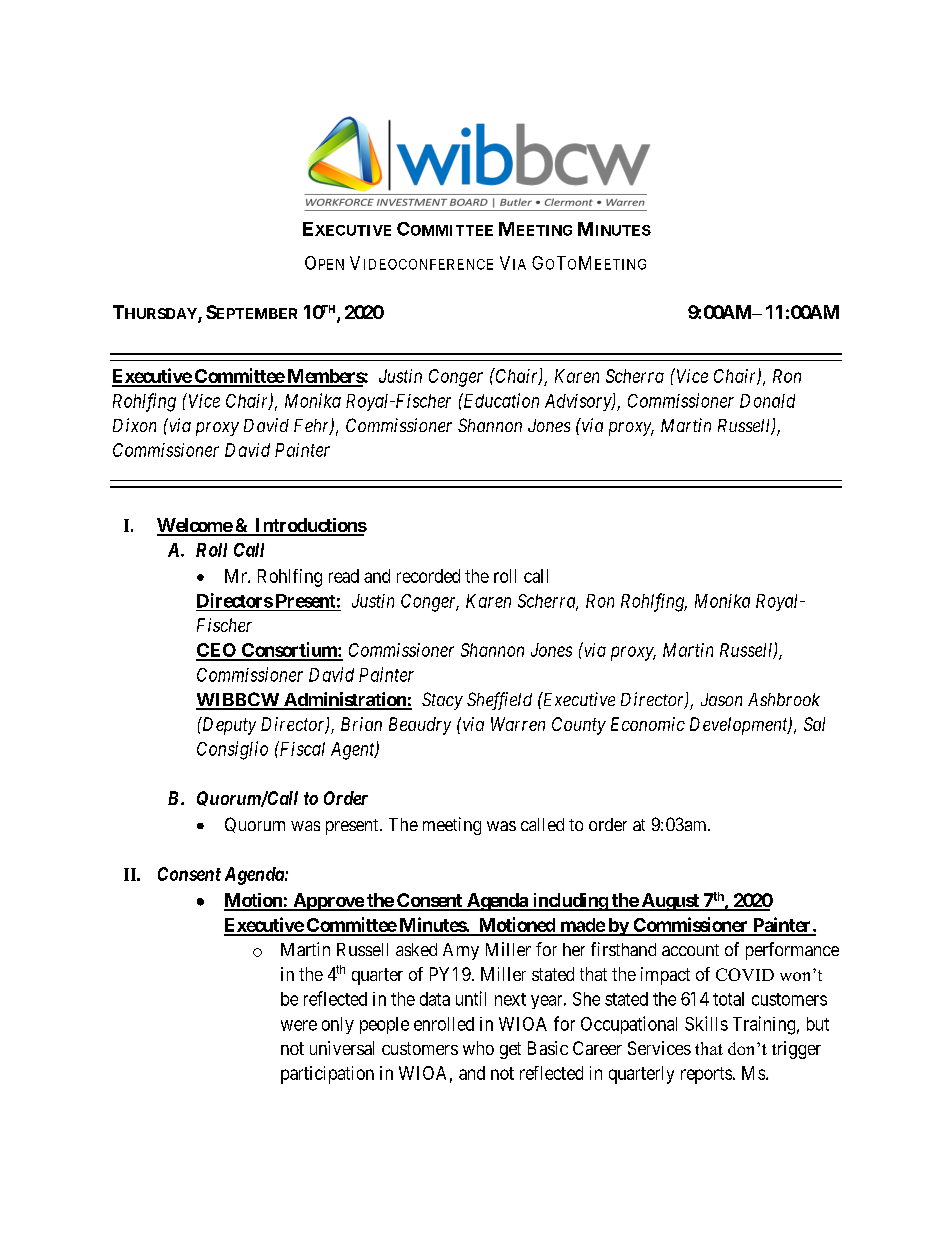 The width and height of the screenshot is (952, 1233). I want to click on Economic, so click(648, 724).
